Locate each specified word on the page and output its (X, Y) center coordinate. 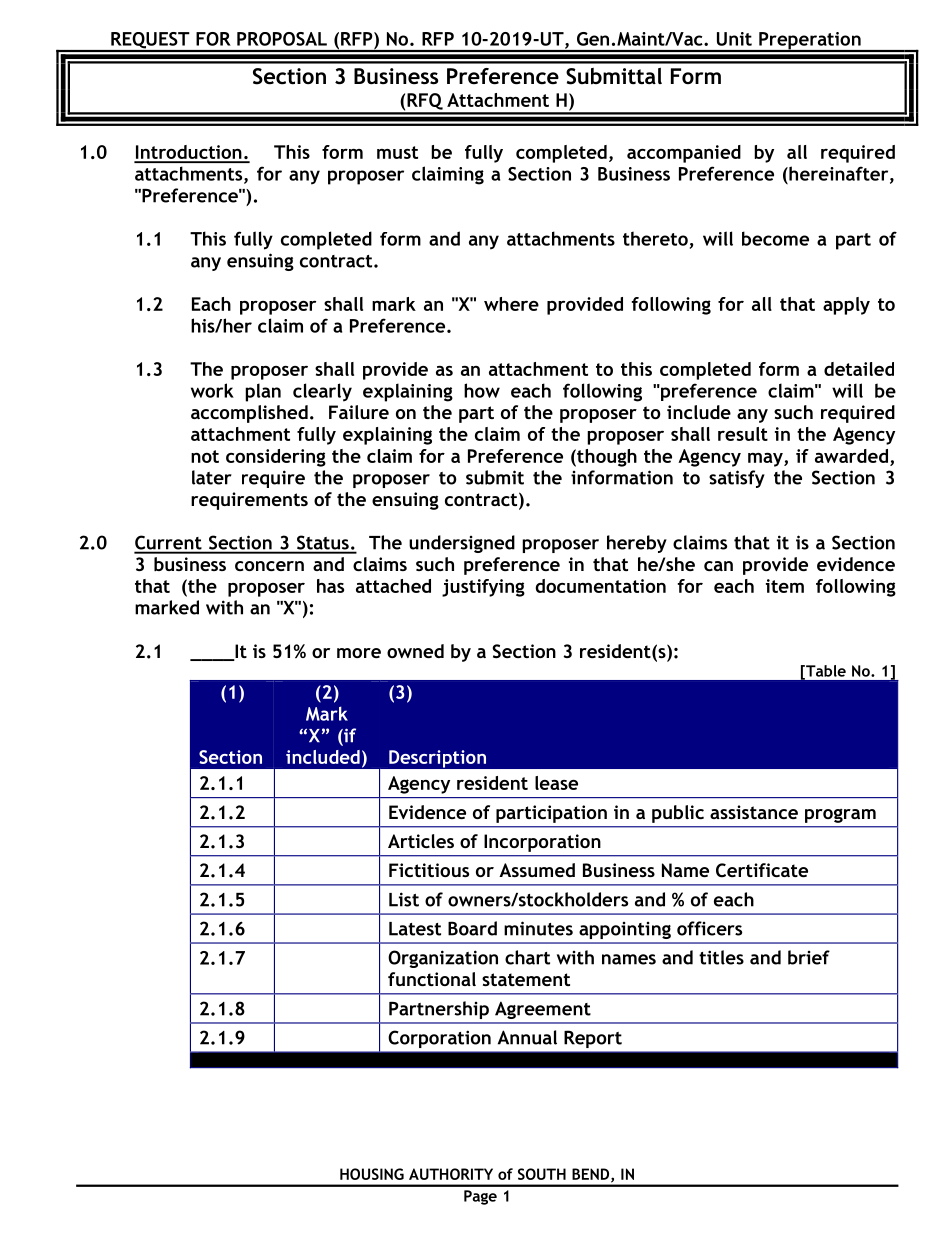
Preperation (810, 42)
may (766, 460)
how (482, 390)
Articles (421, 841)
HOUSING (372, 1174)
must (397, 152)
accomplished (249, 414)
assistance (754, 812)
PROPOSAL (282, 39)
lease (556, 783)
